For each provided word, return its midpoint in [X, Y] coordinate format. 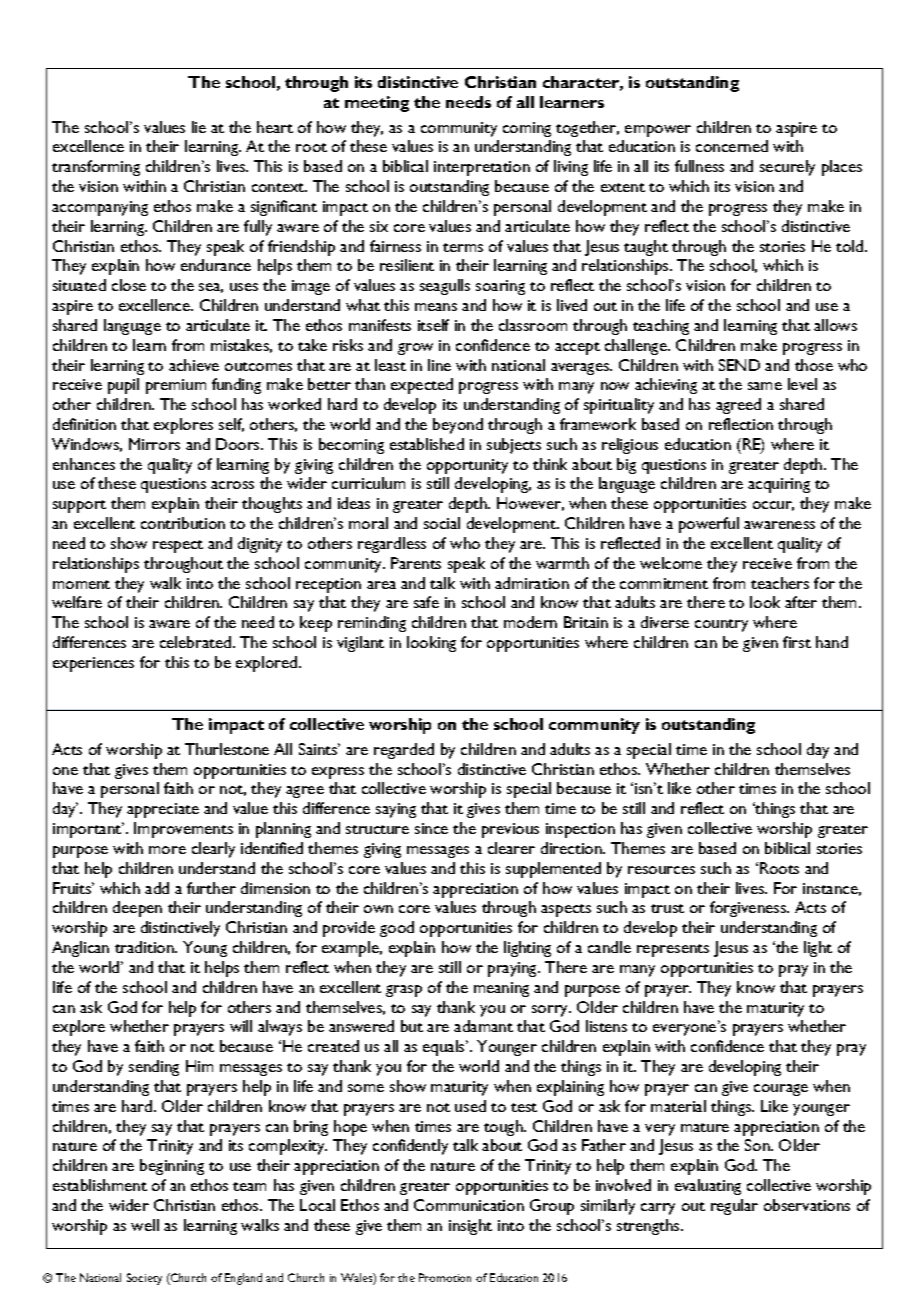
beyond [458, 426]
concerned [732, 146]
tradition [145, 947]
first [797, 642]
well [145, 1225]
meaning [501, 989]
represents [673, 950]
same [765, 386]
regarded [404, 751]
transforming [96, 168]
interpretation [482, 168]
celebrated [197, 642]
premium [176, 386]
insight [470, 1227]
